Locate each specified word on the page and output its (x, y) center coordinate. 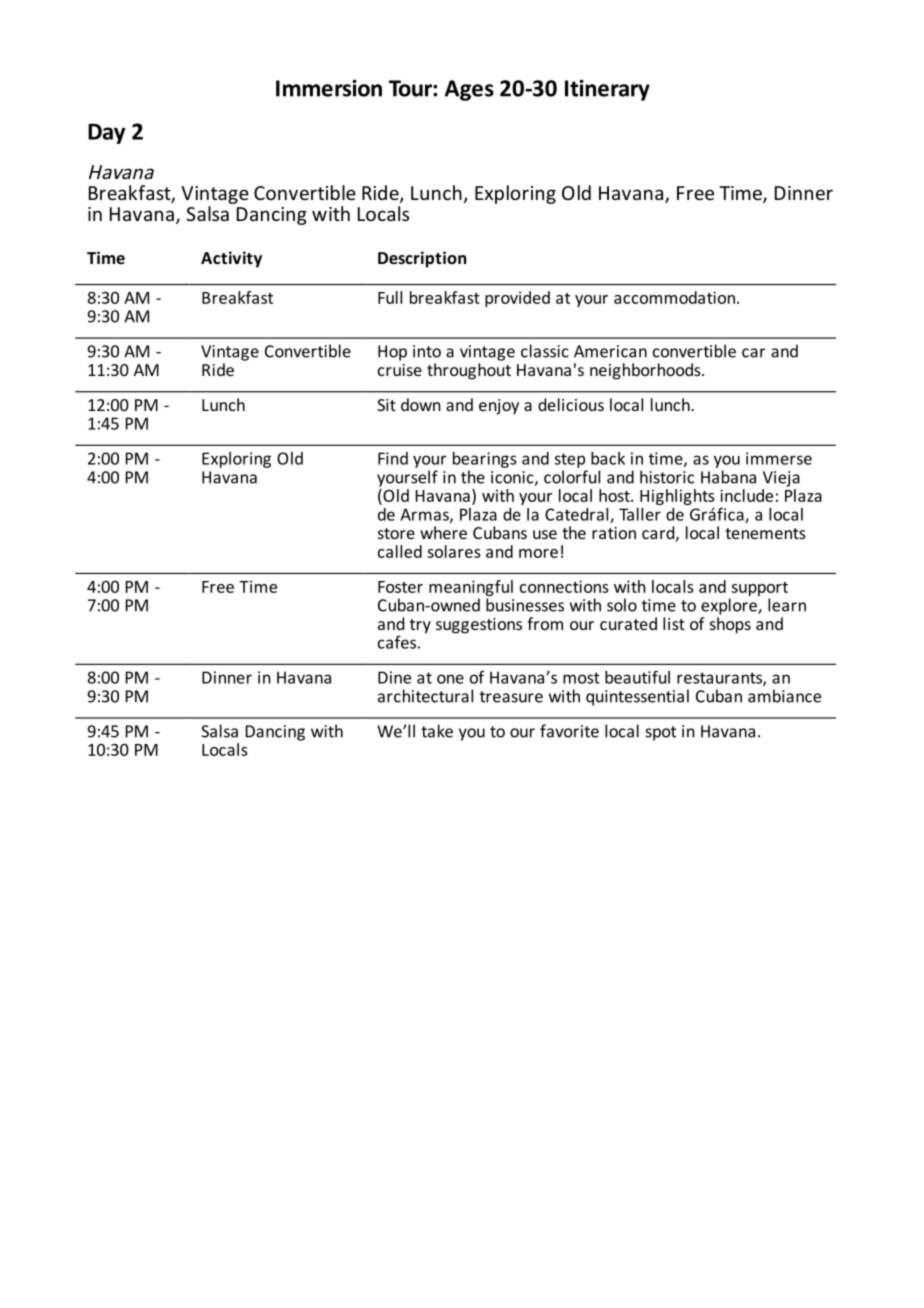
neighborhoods (646, 371)
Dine (394, 677)
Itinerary (607, 90)
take (437, 731)
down (421, 404)
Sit (386, 405)
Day (106, 133)
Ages (469, 90)
